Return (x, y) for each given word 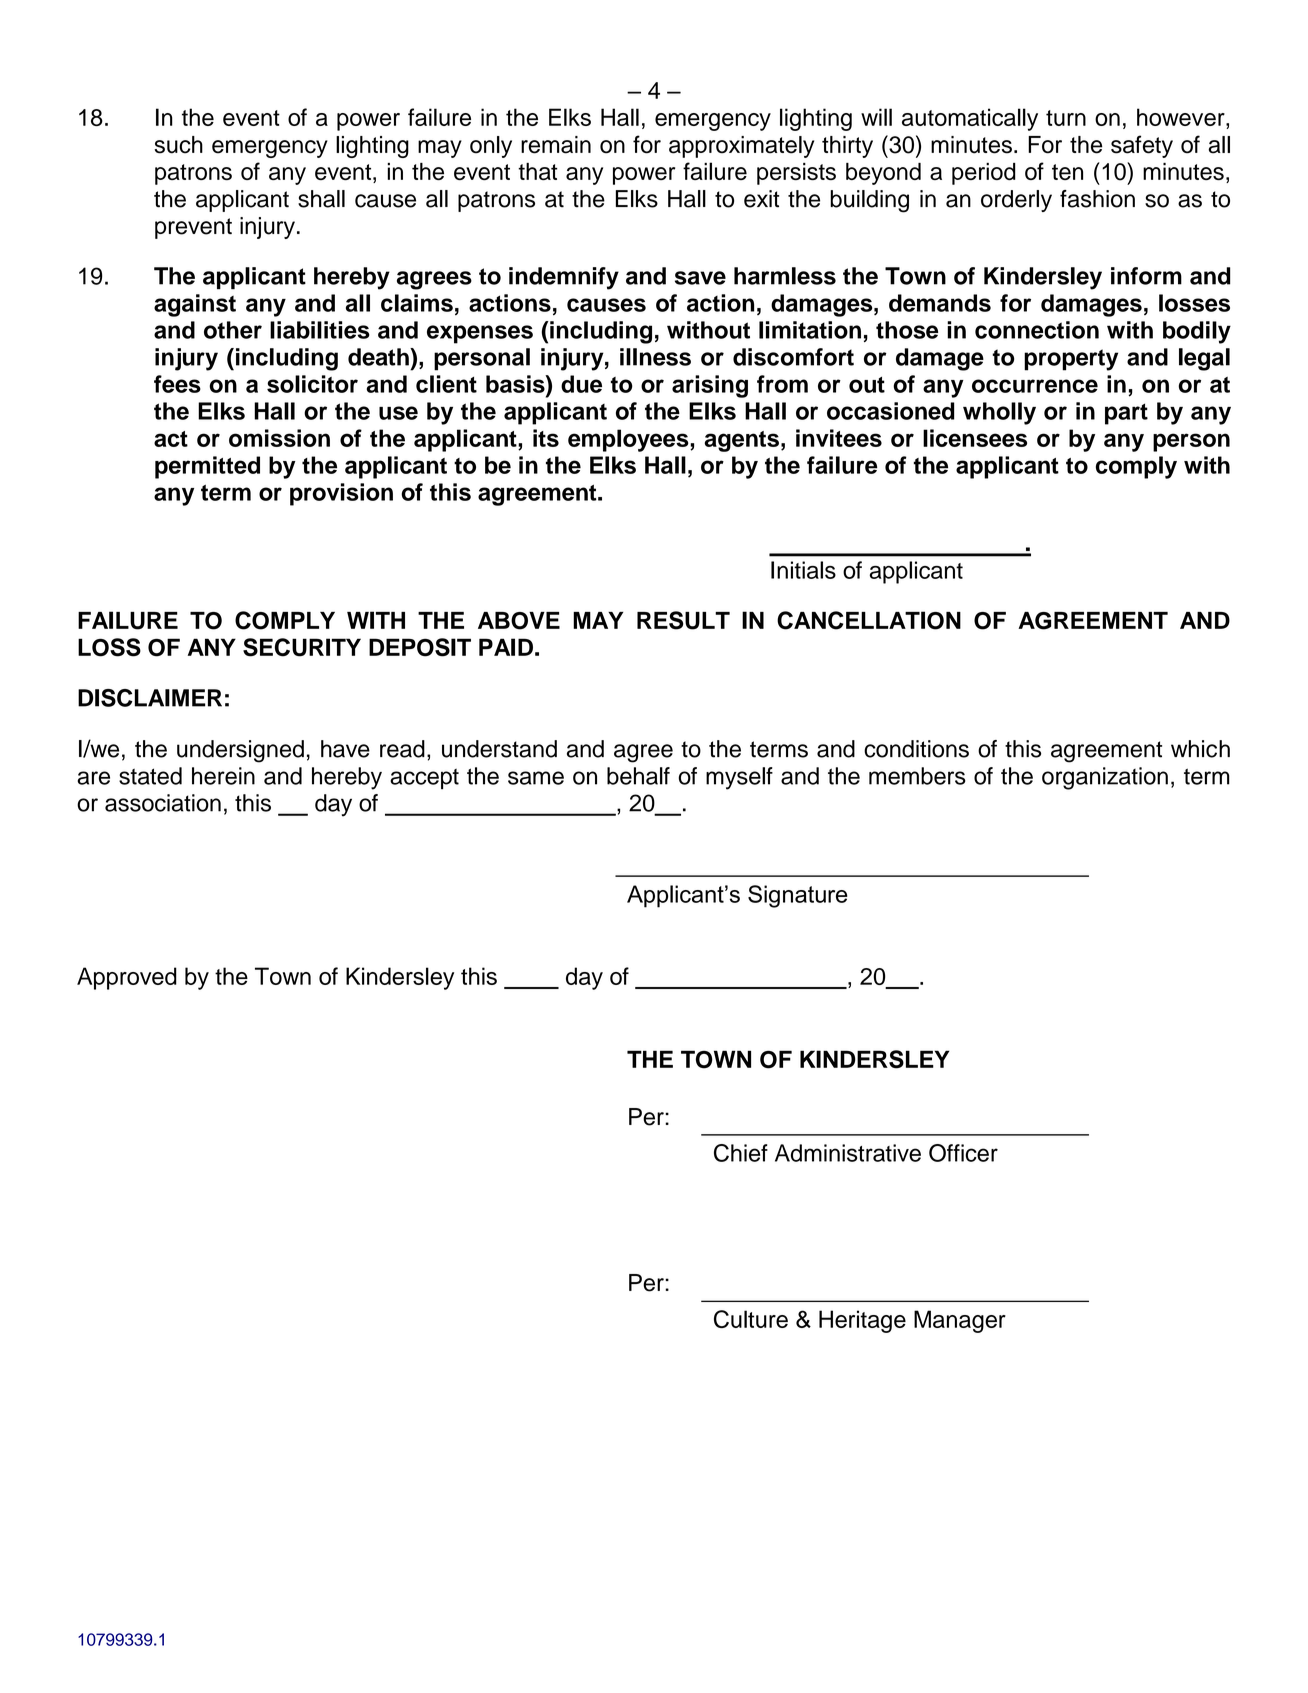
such (179, 145)
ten (1067, 172)
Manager (960, 1321)
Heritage (862, 1321)
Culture (751, 1319)
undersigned (240, 751)
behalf (638, 776)
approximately (741, 147)
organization (1105, 778)
